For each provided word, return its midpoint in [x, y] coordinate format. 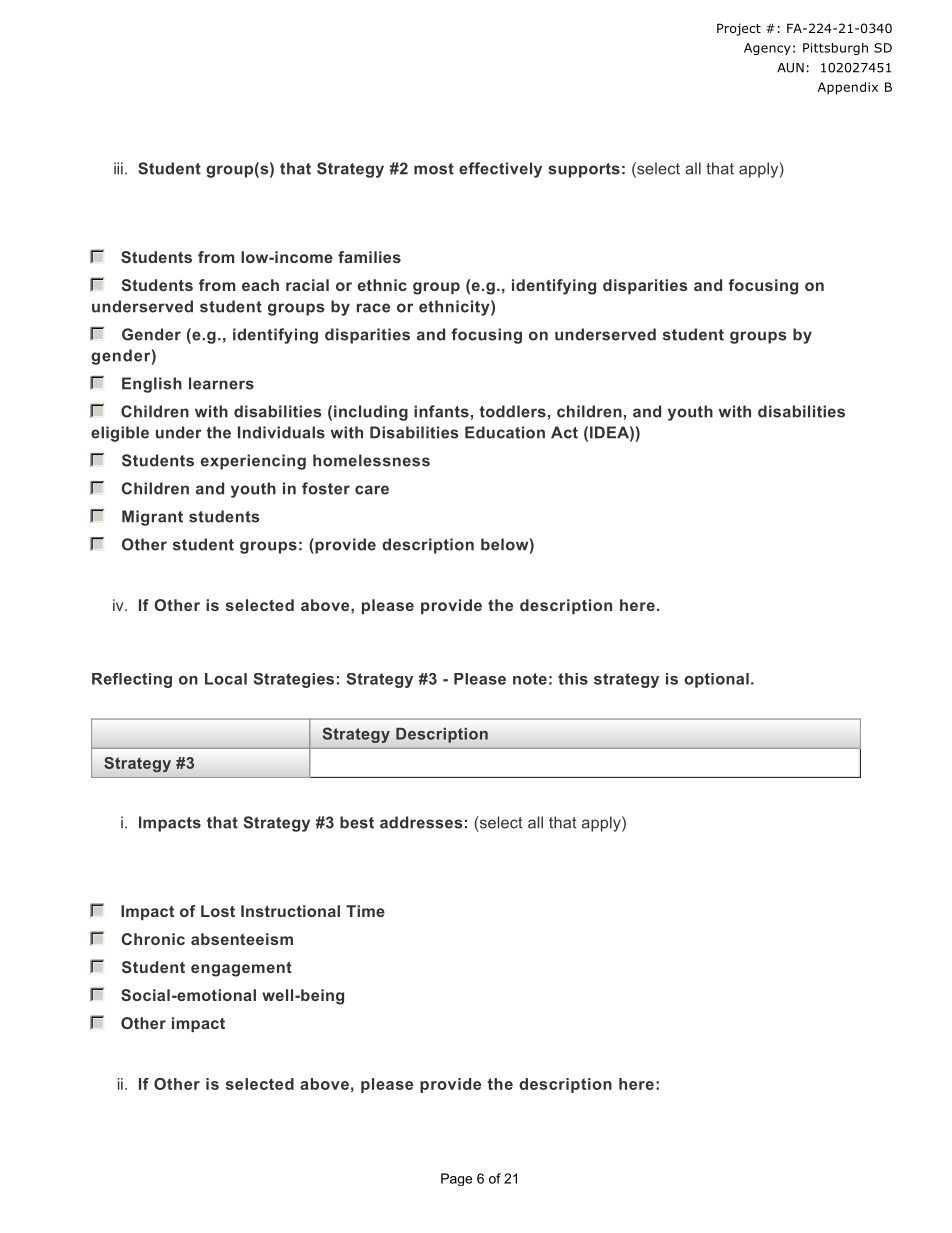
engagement [241, 969]
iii [118, 168]
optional [716, 680]
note [530, 679]
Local [226, 679]
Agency [767, 49]
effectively [500, 170]
